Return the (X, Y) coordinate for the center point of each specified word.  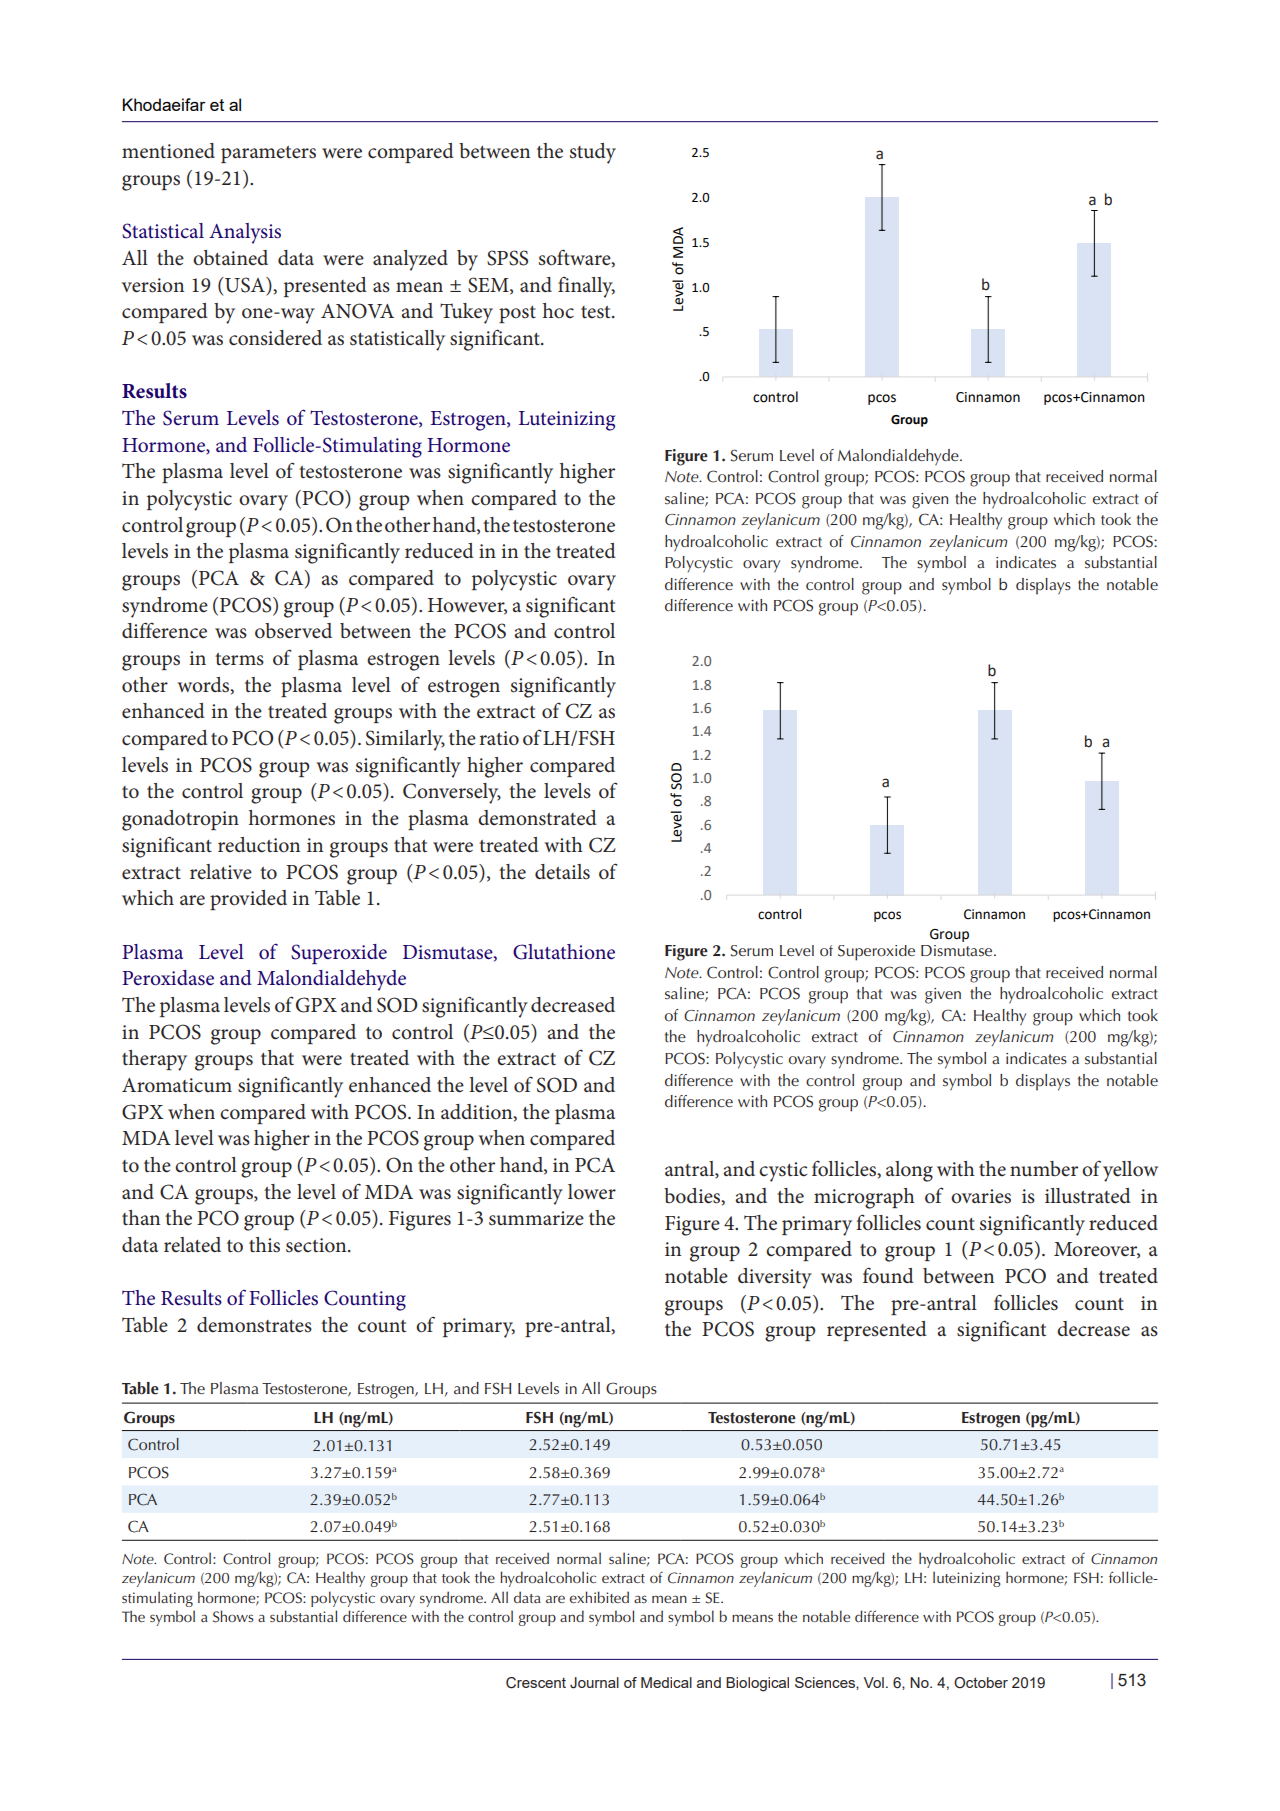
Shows (233, 1616)
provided (248, 900)
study (593, 153)
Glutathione (564, 952)
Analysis (245, 233)
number (1044, 1169)
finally (586, 287)
